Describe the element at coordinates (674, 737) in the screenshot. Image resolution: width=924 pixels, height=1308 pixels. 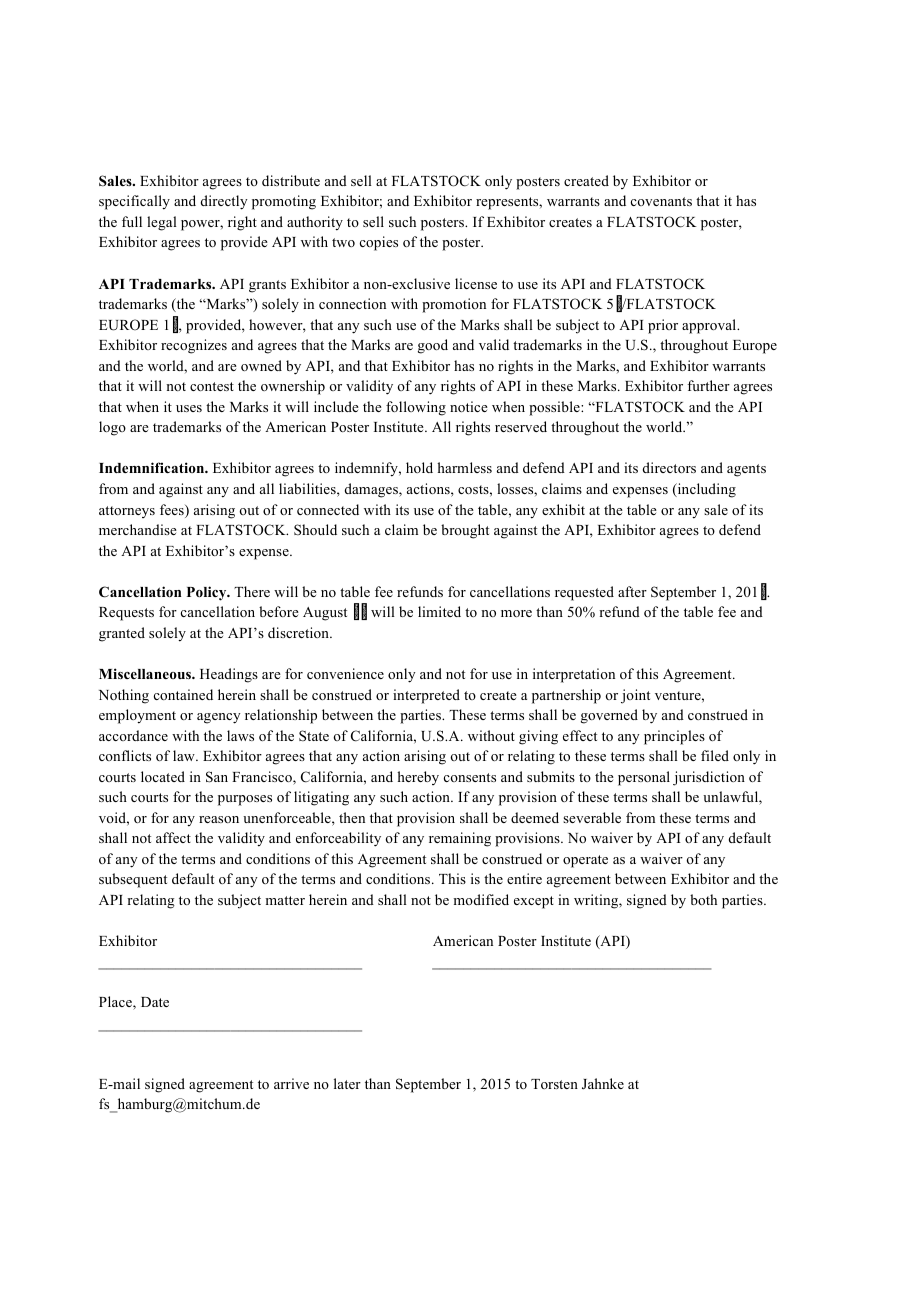
I see `principles` at that location.
